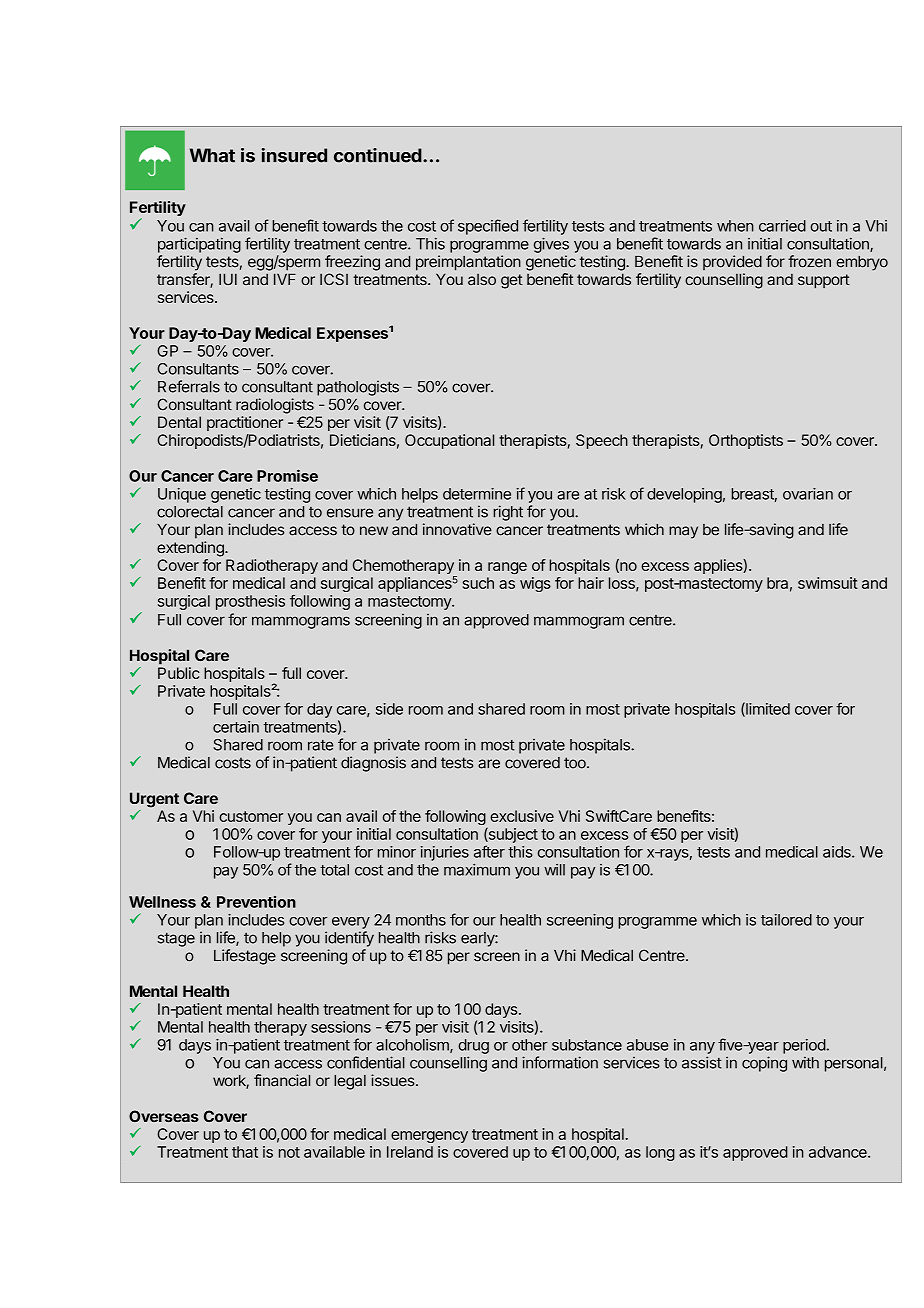 Image resolution: width=924 pixels, height=1308 pixels. I want to click on that, so click(245, 1152).
